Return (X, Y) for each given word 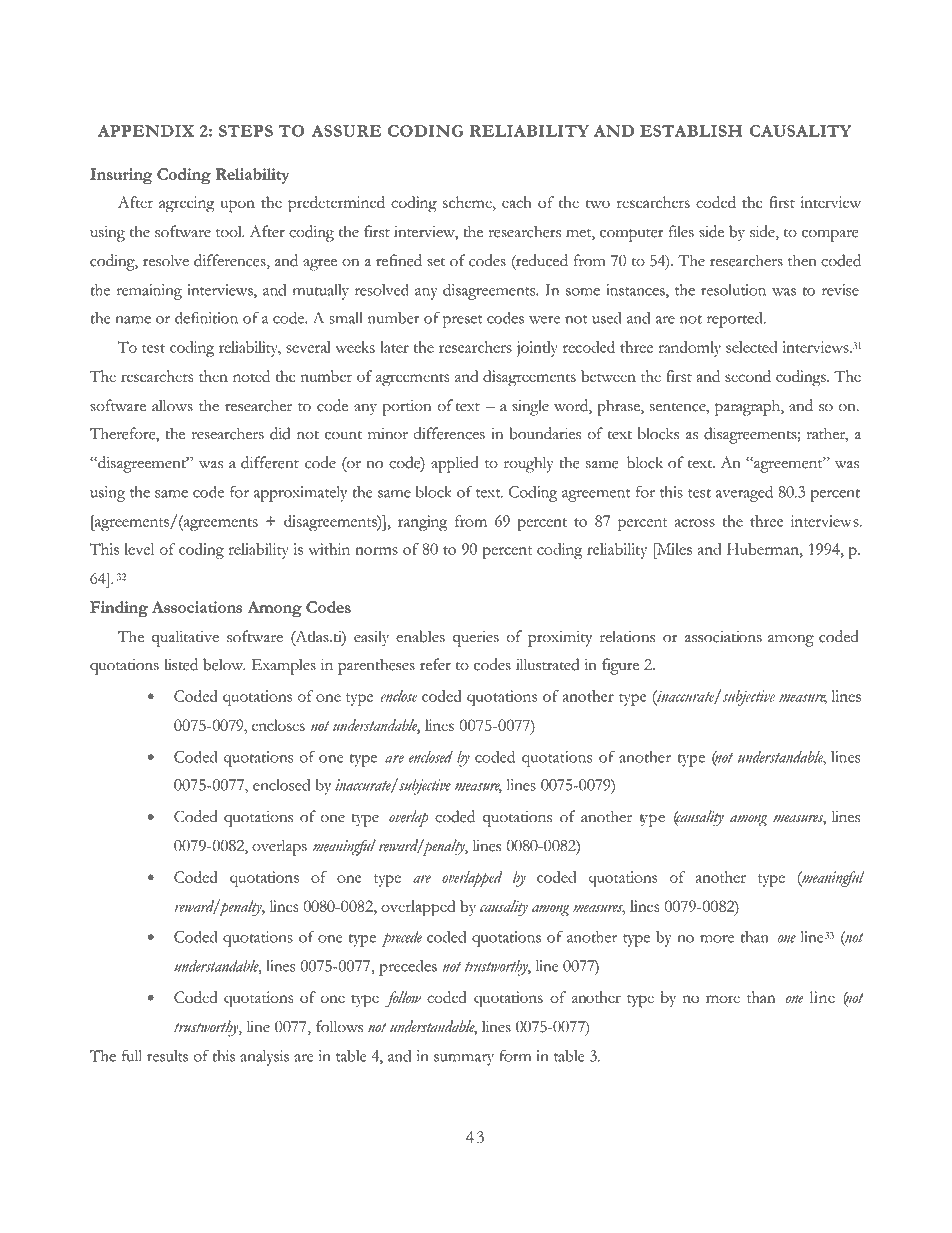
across (694, 523)
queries (476, 639)
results (167, 1056)
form (515, 1055)
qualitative (185, 638)
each (517, 202)
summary (464, 1060)
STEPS (246, 131)
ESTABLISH (691, 131)
